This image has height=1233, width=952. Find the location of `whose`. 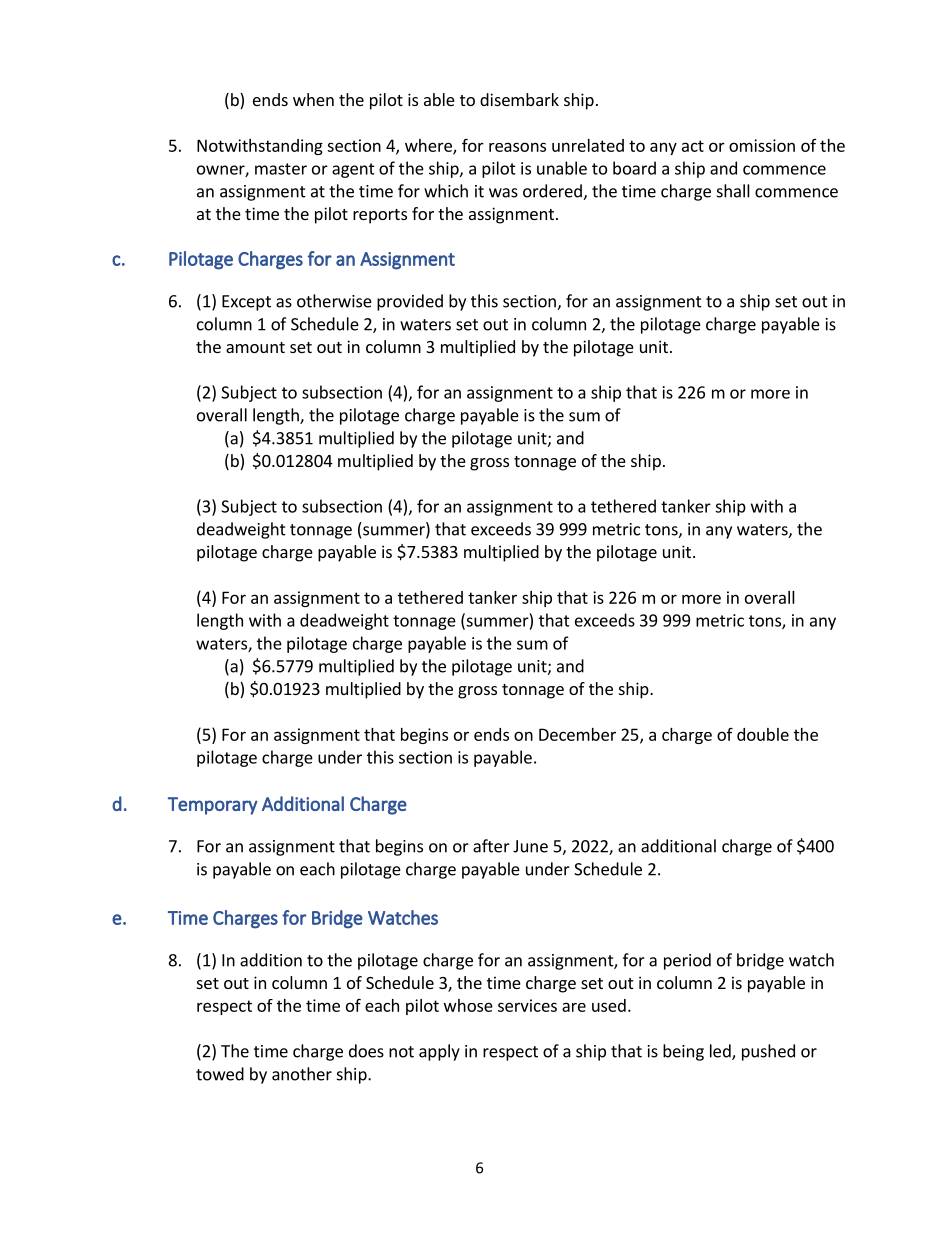

whose is located at coordinates (468, 1005).
